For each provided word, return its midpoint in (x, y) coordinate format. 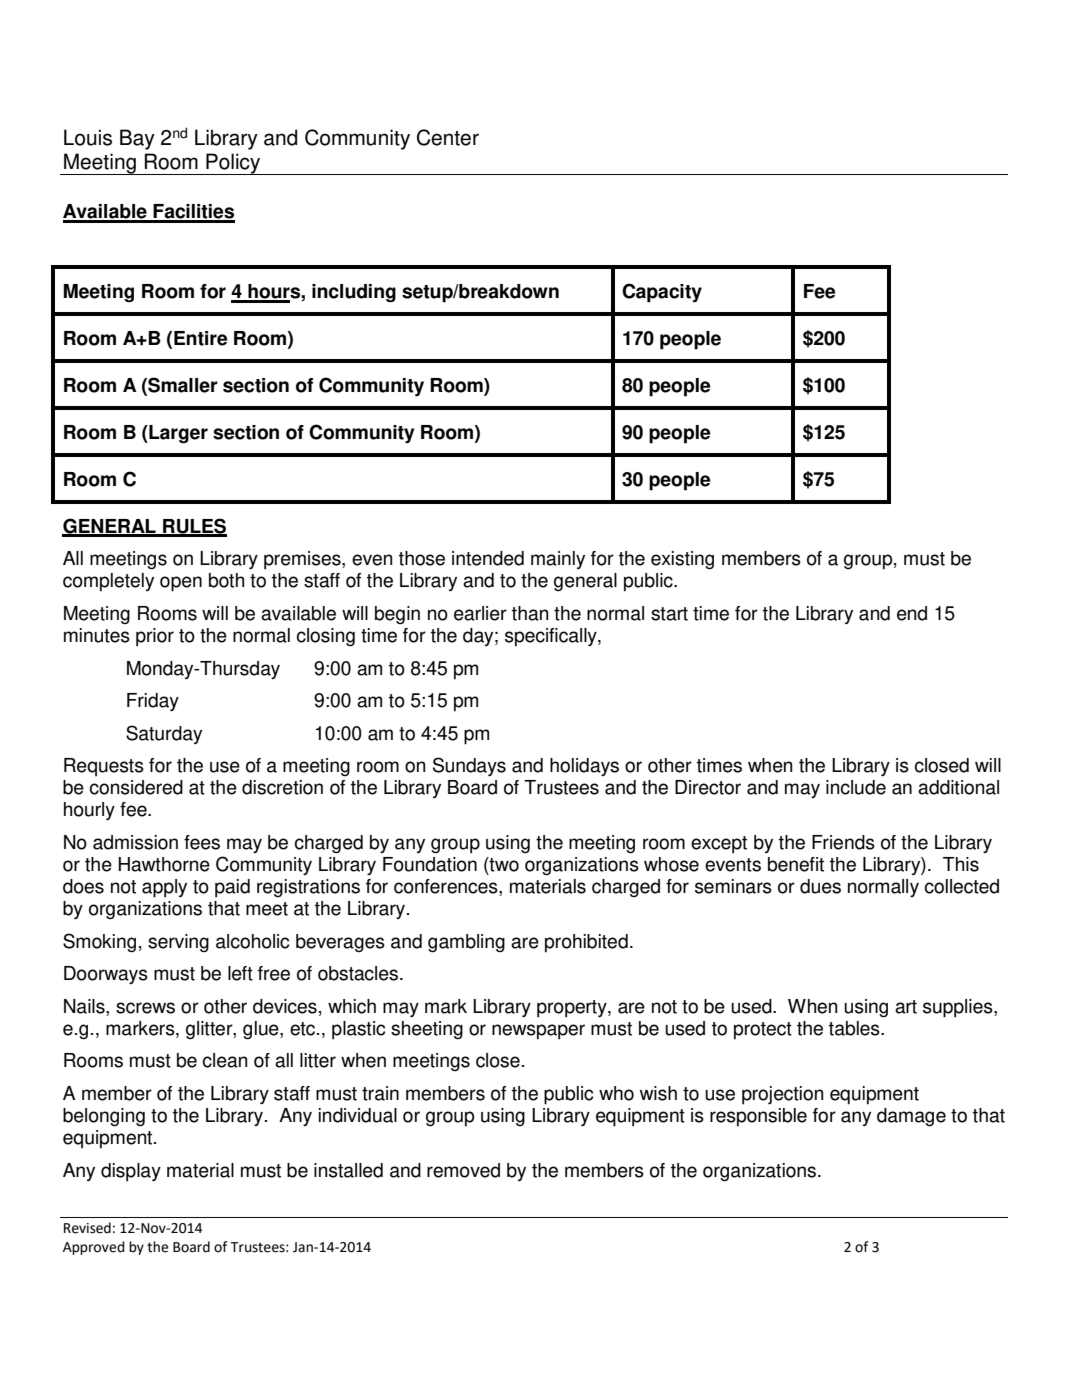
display (131, 1172)
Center (448, 137)
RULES (194, 527)
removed (463, 1170)
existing (682, 560)
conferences (447, 887)
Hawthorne (164, 864)
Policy (233, 164)
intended (488, 558)
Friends (843, 842)
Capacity (662, 293)
